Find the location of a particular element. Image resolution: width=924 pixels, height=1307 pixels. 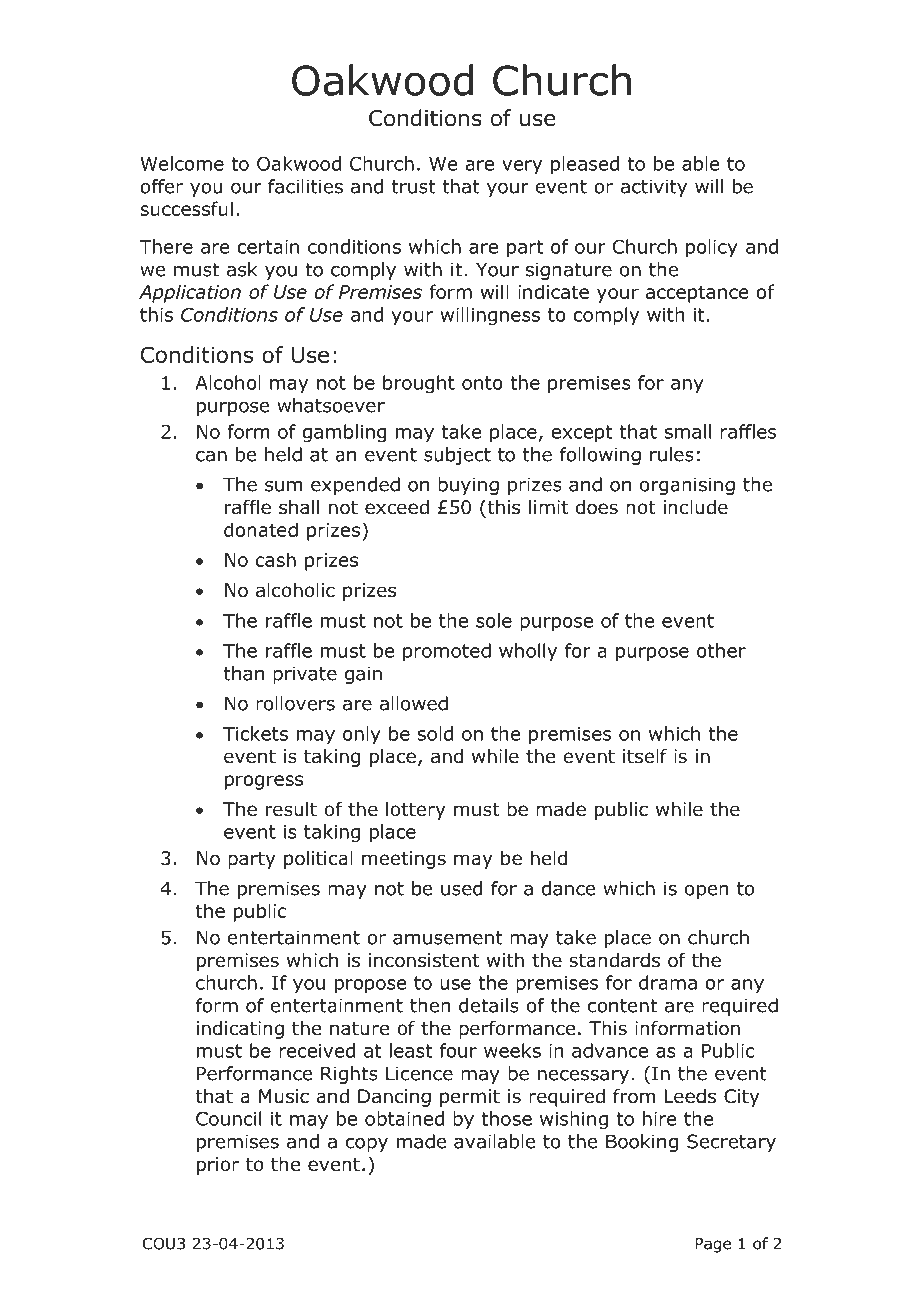

than is located at coordinates (244, 673).
